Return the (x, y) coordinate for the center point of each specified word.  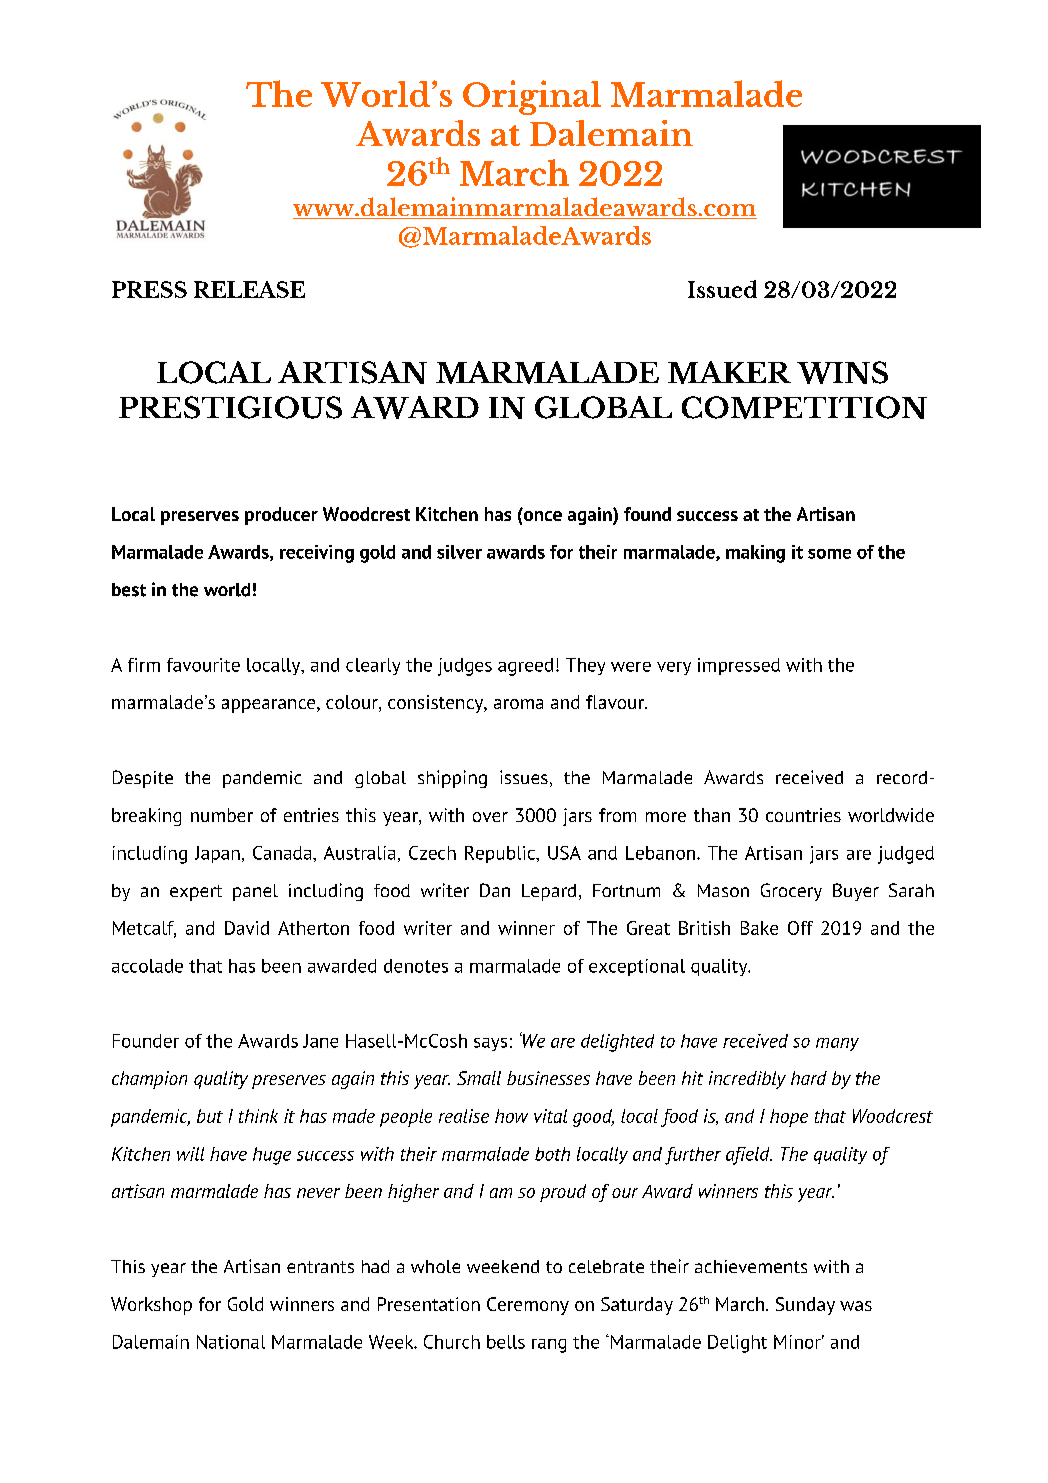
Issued (722, 289)
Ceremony (528, 1306)
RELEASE (249, 289)
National (231, 1342)
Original (532, 97)
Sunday (805, 1306)
